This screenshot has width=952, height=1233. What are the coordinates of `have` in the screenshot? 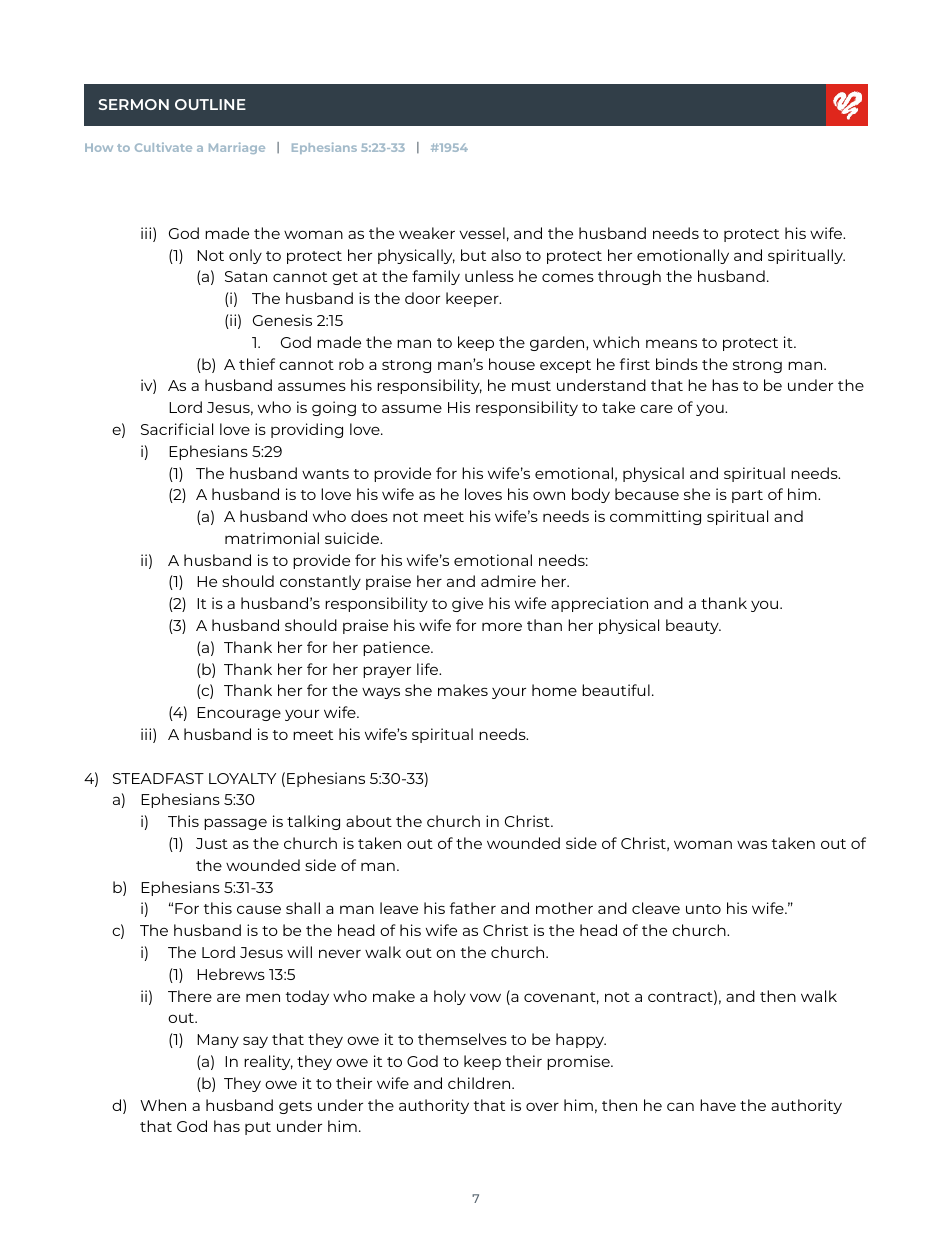 It's located at (718, 1105).
